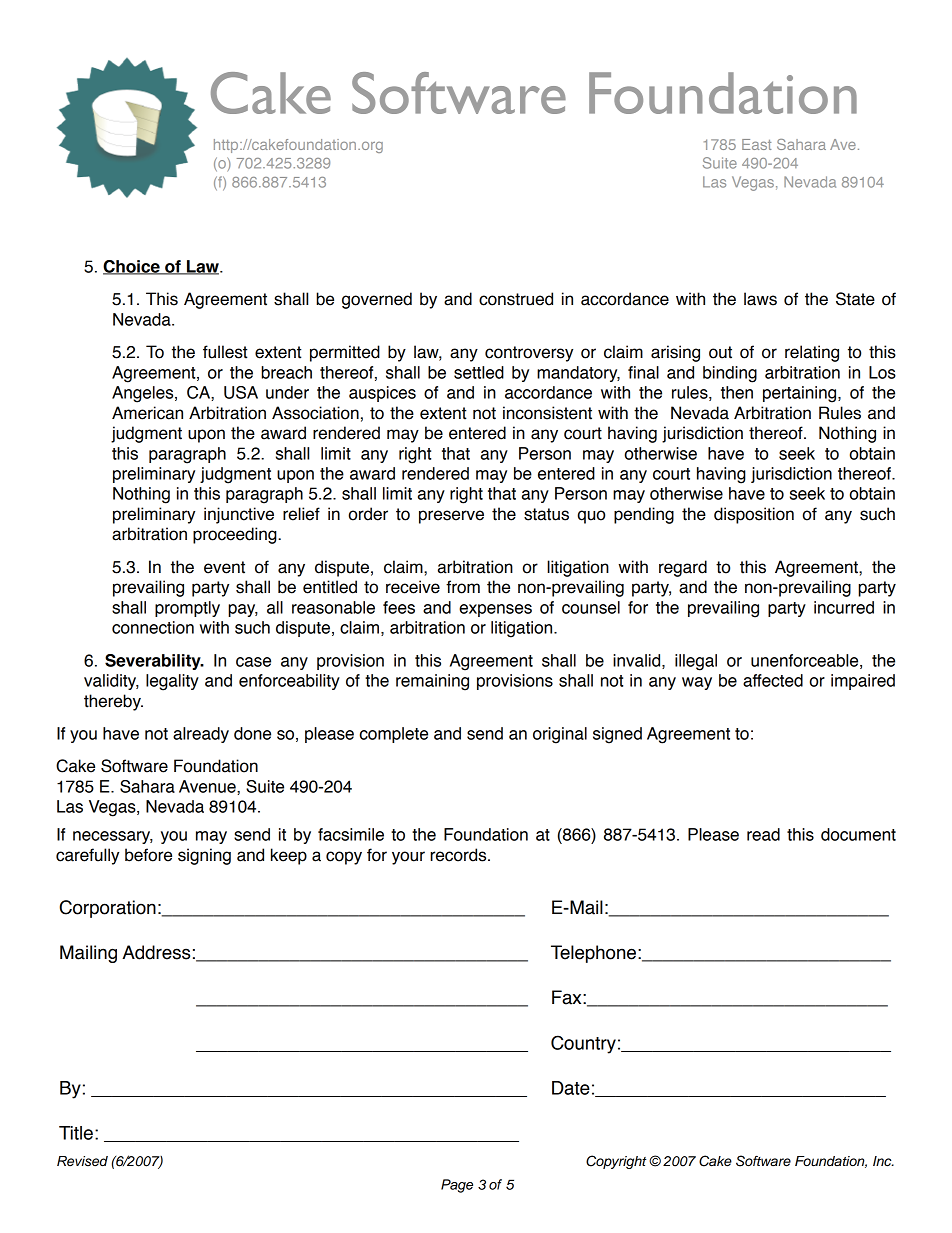 This screenshot has width=952, height=1233. What do you see at coordinates (516, 299) in the screenshot?
I see `construed` at bounding box center [516, 299].
